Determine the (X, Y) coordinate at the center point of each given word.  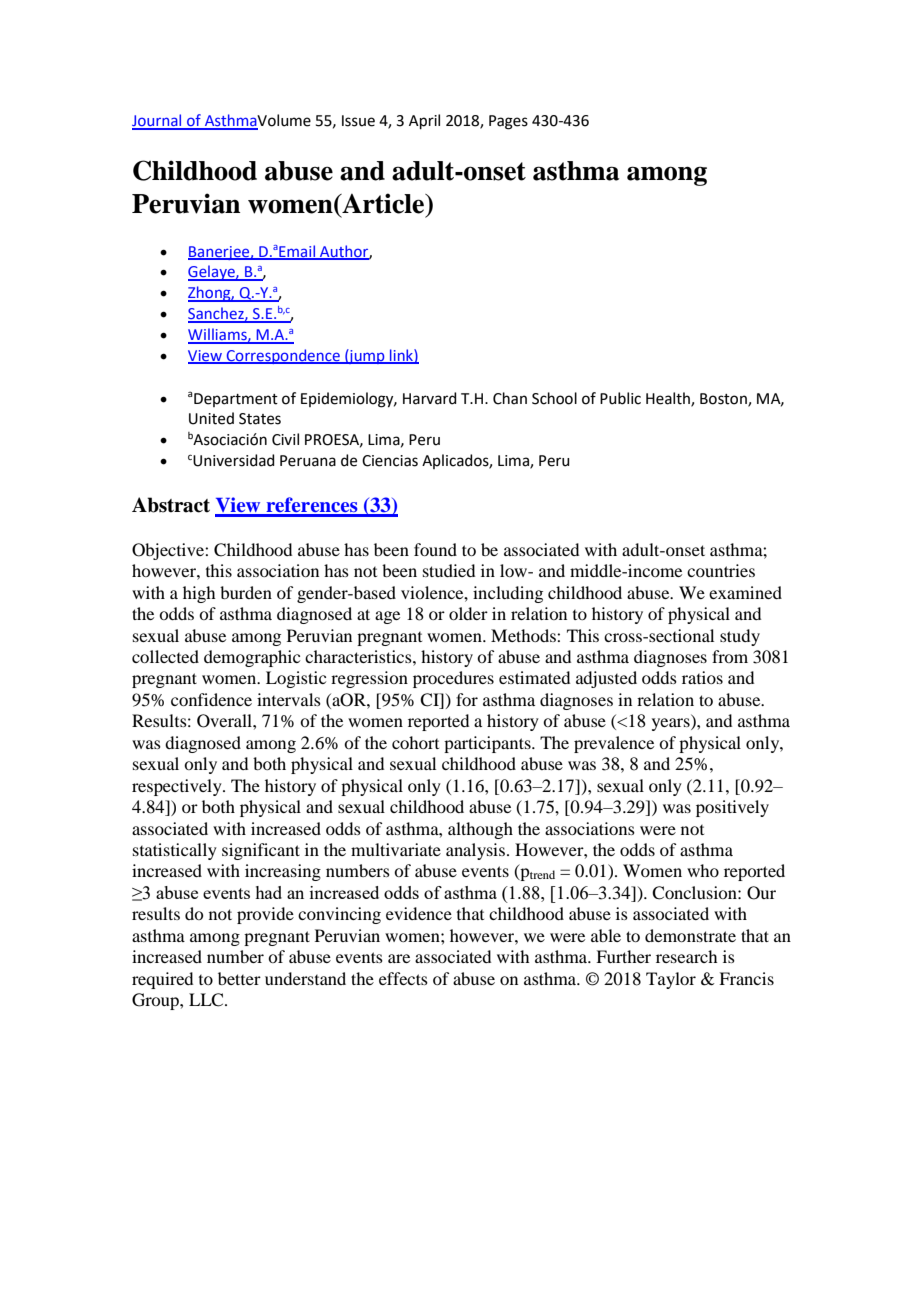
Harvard (430, 398)
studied (449, 570)
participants (488, 744)
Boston (724, 399)
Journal (158, 121)
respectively (178, 787)
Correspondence (283, 356)
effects (403, 978)
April (424, 121)
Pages (508, 122)
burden (246, 592)
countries (721, 570)
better (239, 978)
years (672, 724)
